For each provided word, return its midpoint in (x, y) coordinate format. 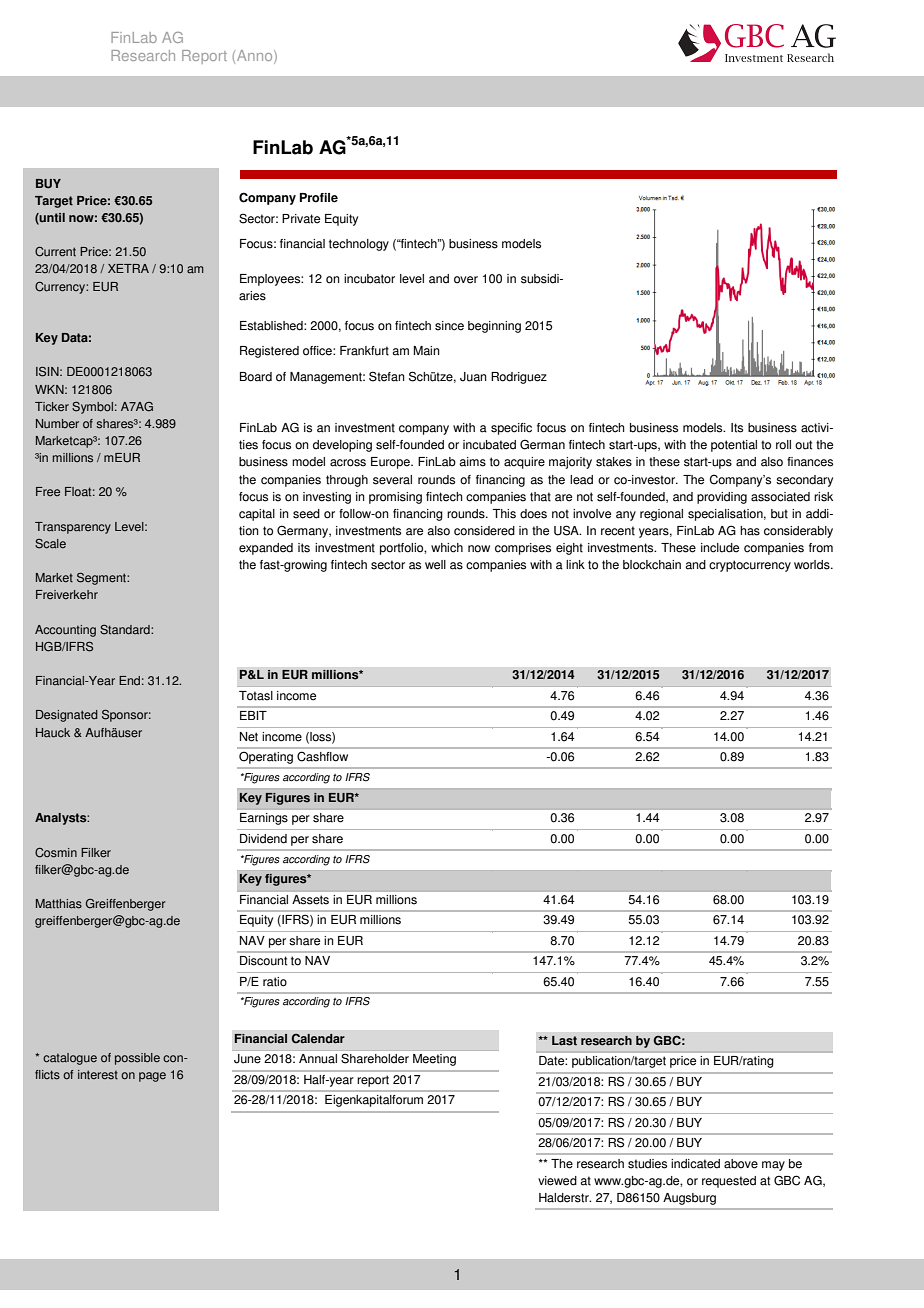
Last (564, 1041)
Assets (310, 899)
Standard (126, 630)
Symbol (92, 408)
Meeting (434, 1060)
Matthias (59, 904)
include (720, 548)
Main (427, 351)
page (152, 1077)
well (435, 565)
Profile (319, 198)
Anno (256, 57)
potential (734, 446)
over (466, 280)
